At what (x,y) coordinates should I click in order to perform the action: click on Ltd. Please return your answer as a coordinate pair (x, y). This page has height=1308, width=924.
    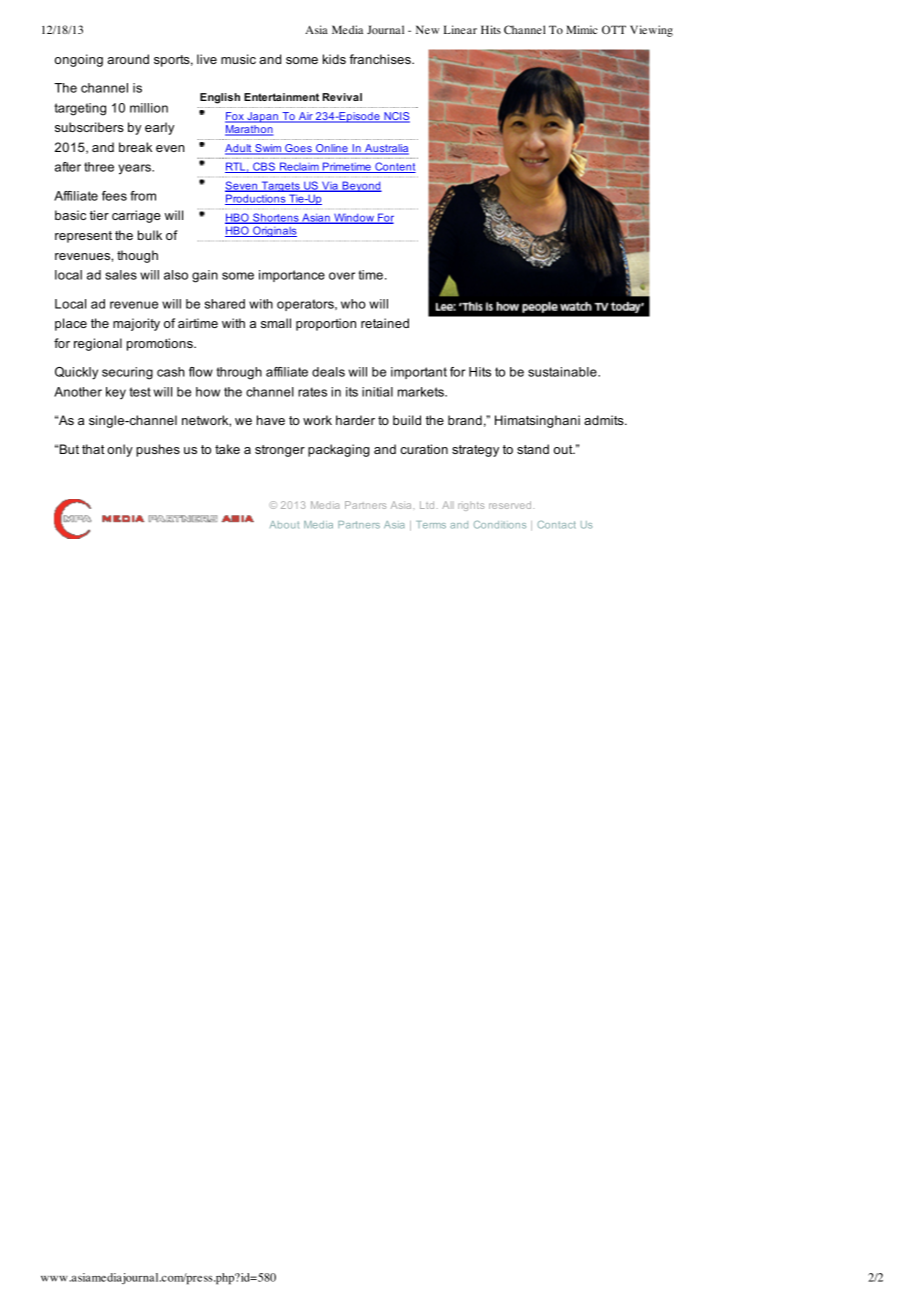
    Looking at the image, I should click on (427, 505).
